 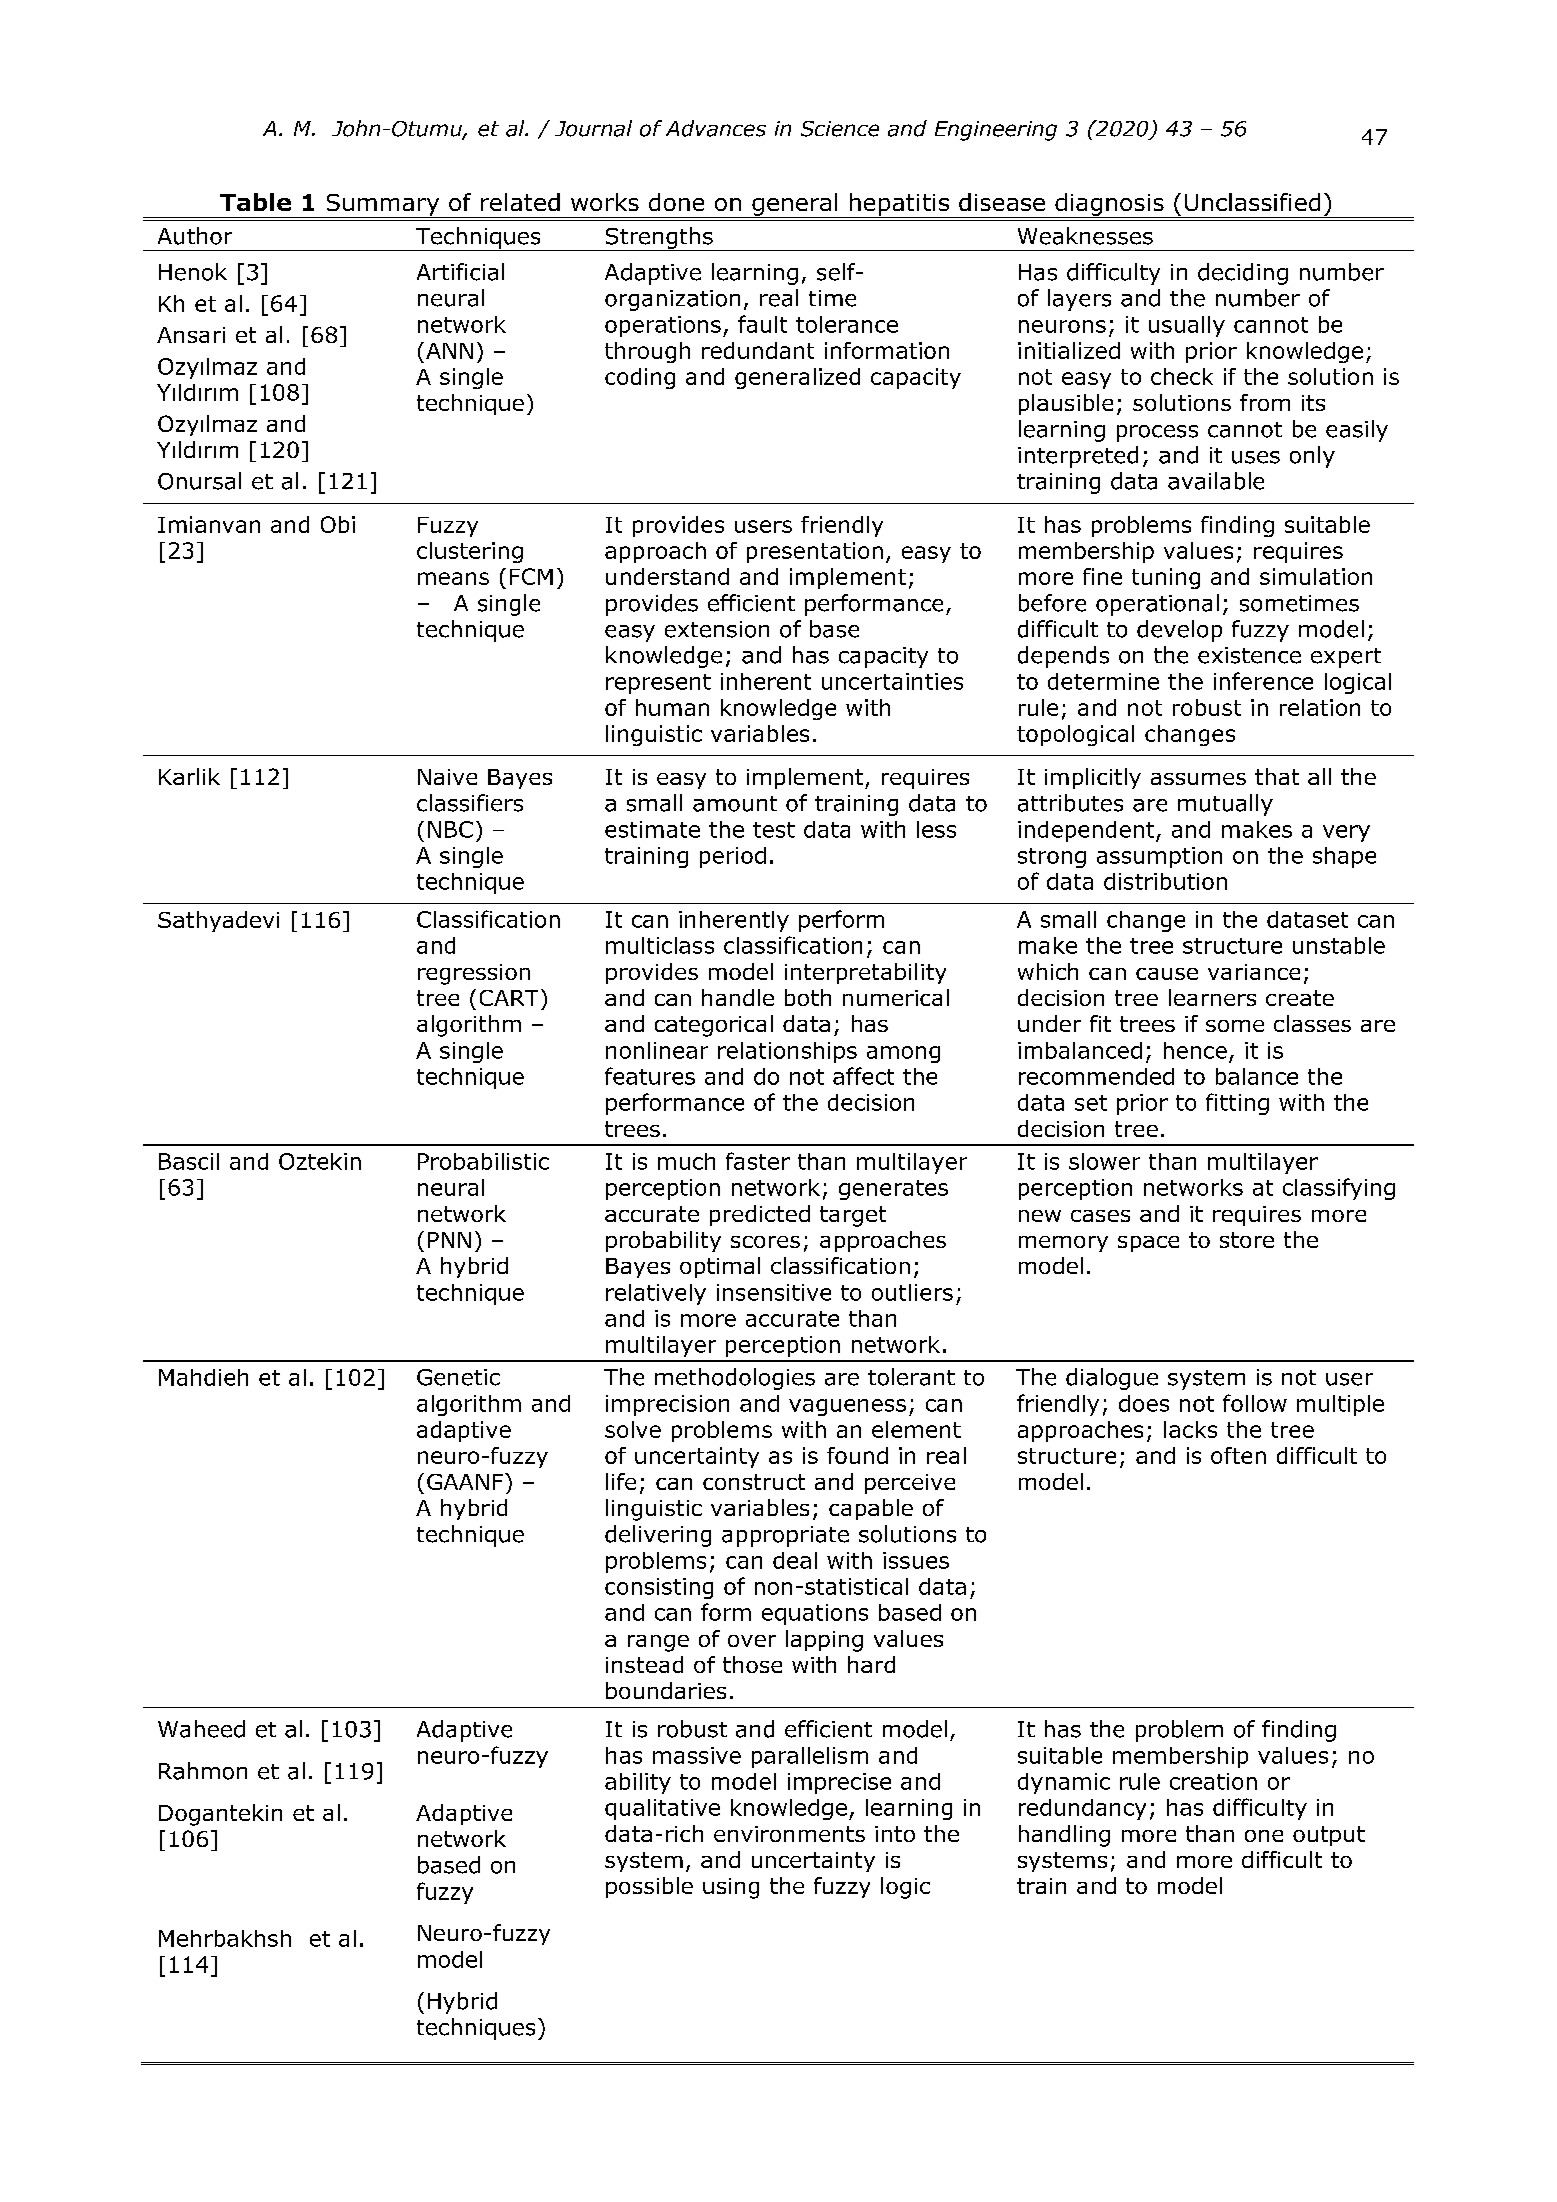 What do you see at coordinates (1166, 578) in the page?
I see `tuning` at bounding box center [1166, 578].
